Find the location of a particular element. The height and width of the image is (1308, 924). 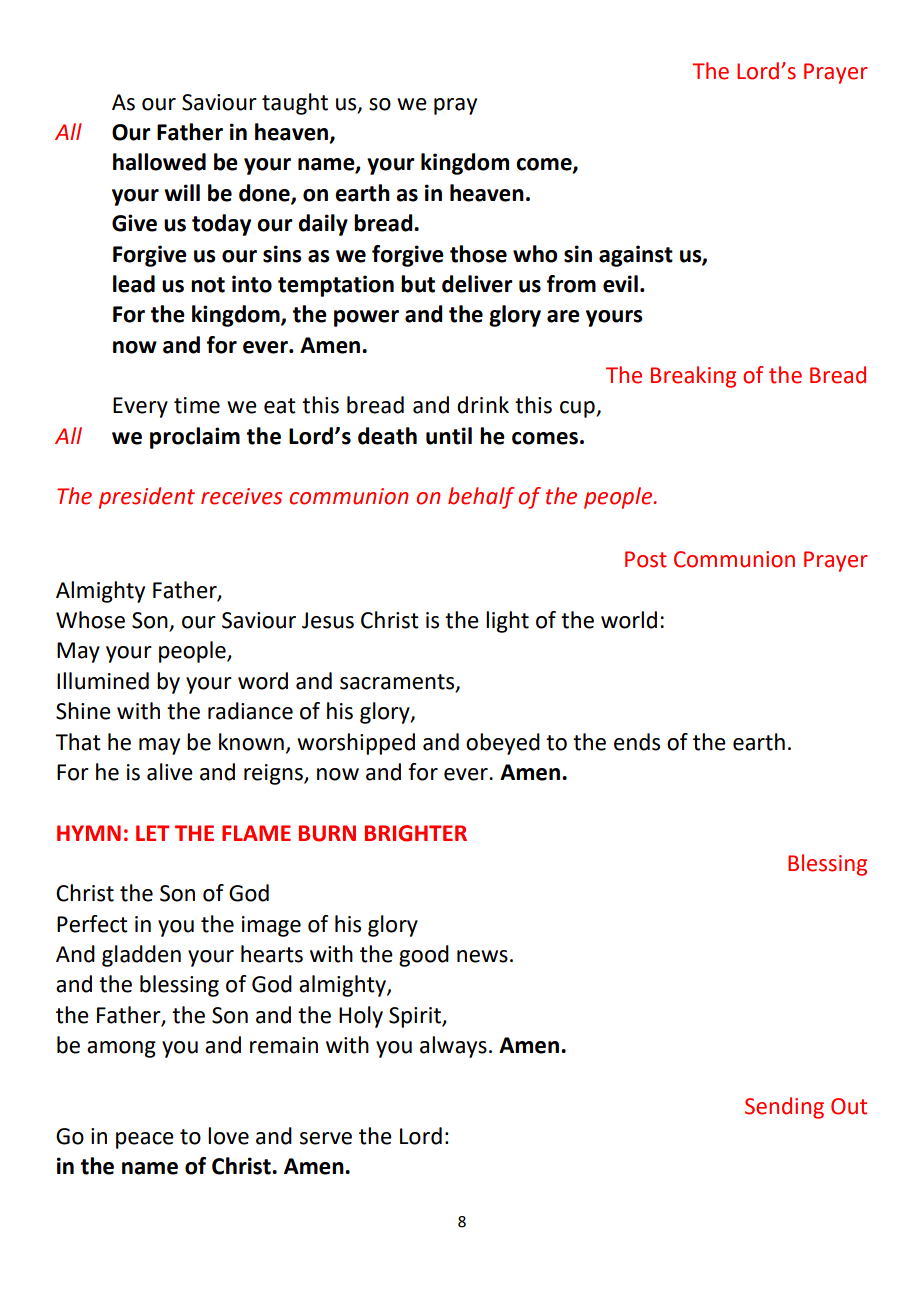

Breaking is located at coordinates (693, 377).
